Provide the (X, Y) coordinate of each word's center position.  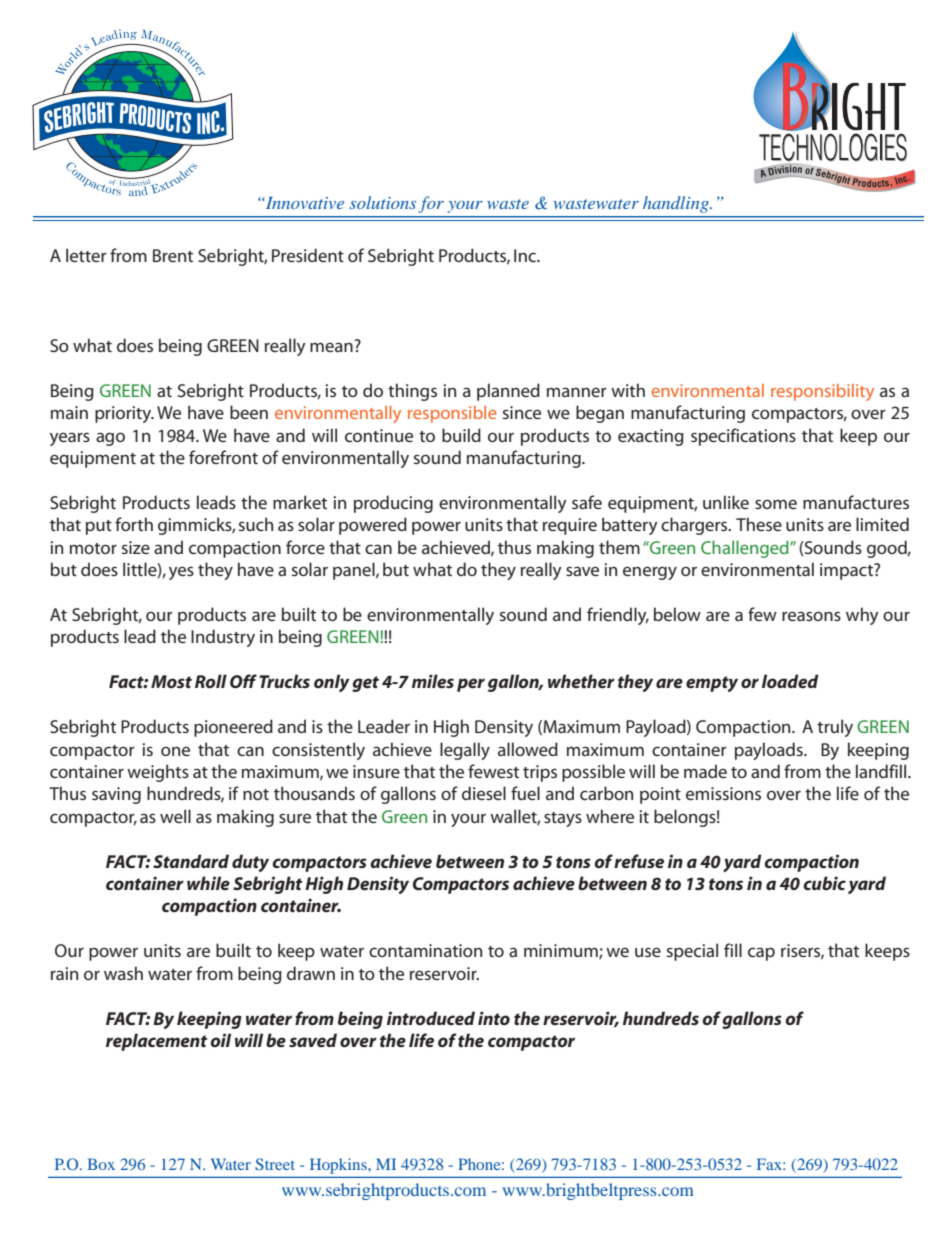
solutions (382, 202)
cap (761, 954)
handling (677, 204)
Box (101, 1164)
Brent (173, 255)
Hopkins (339, 1166)
